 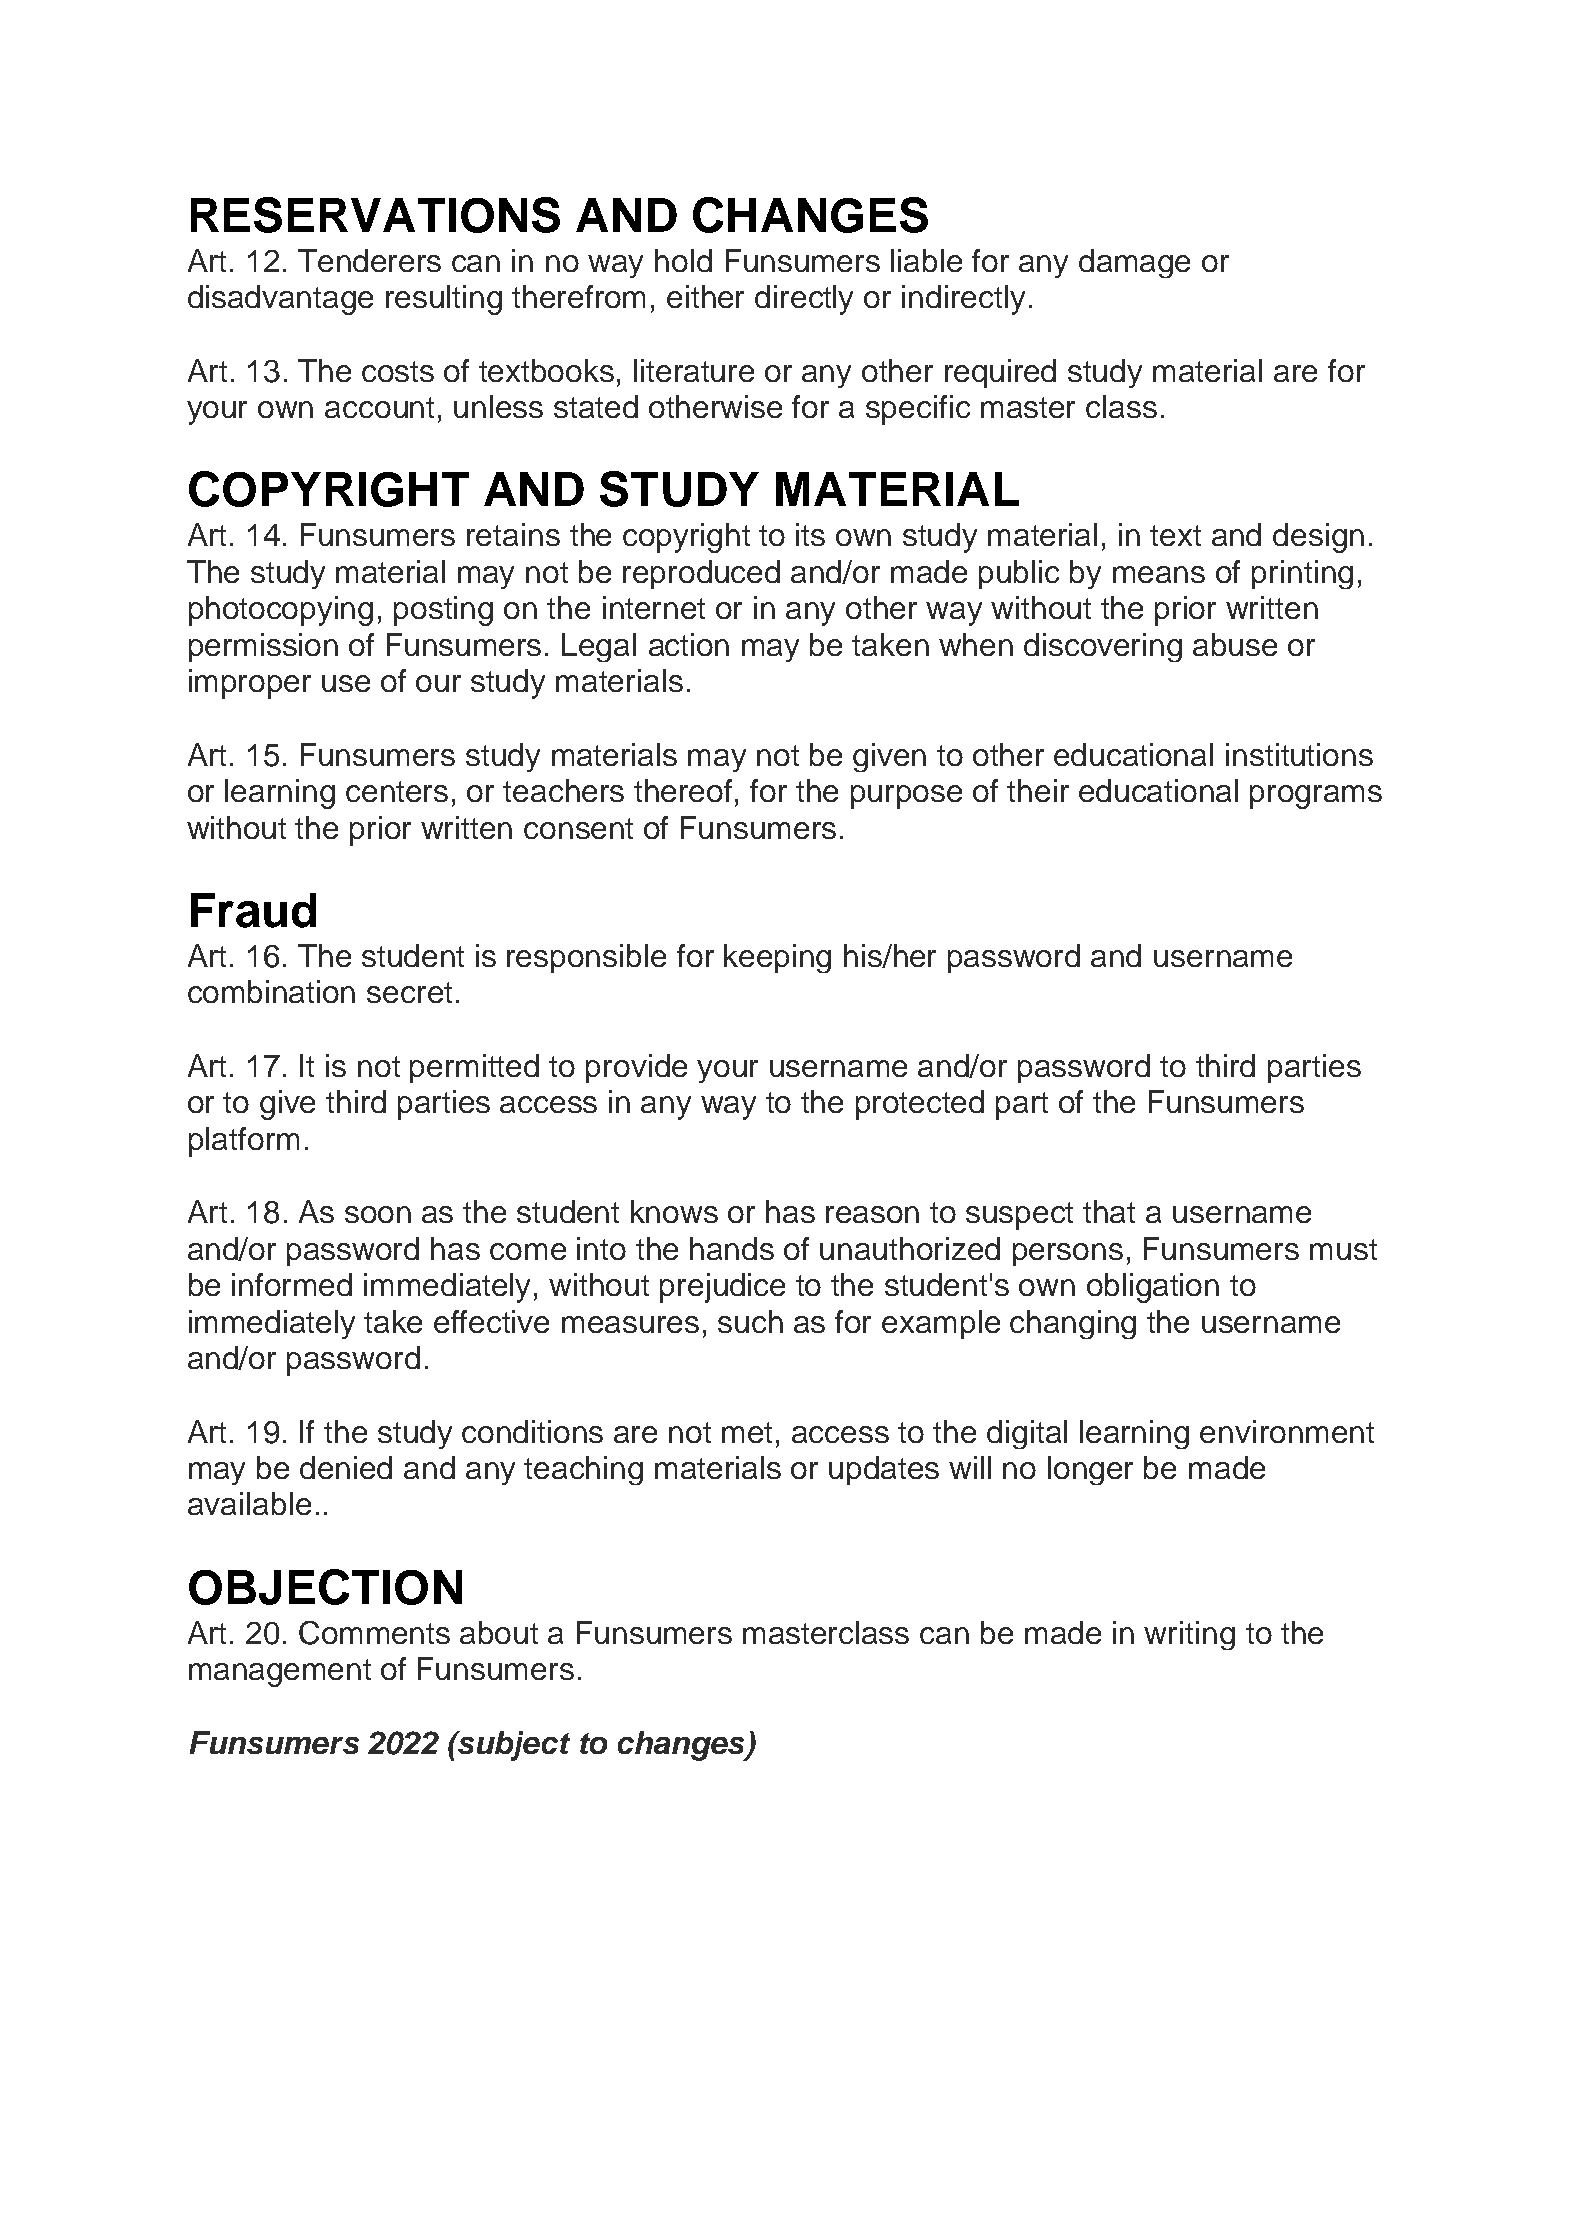 I want to click on secret, so click(x=409, y=992).
